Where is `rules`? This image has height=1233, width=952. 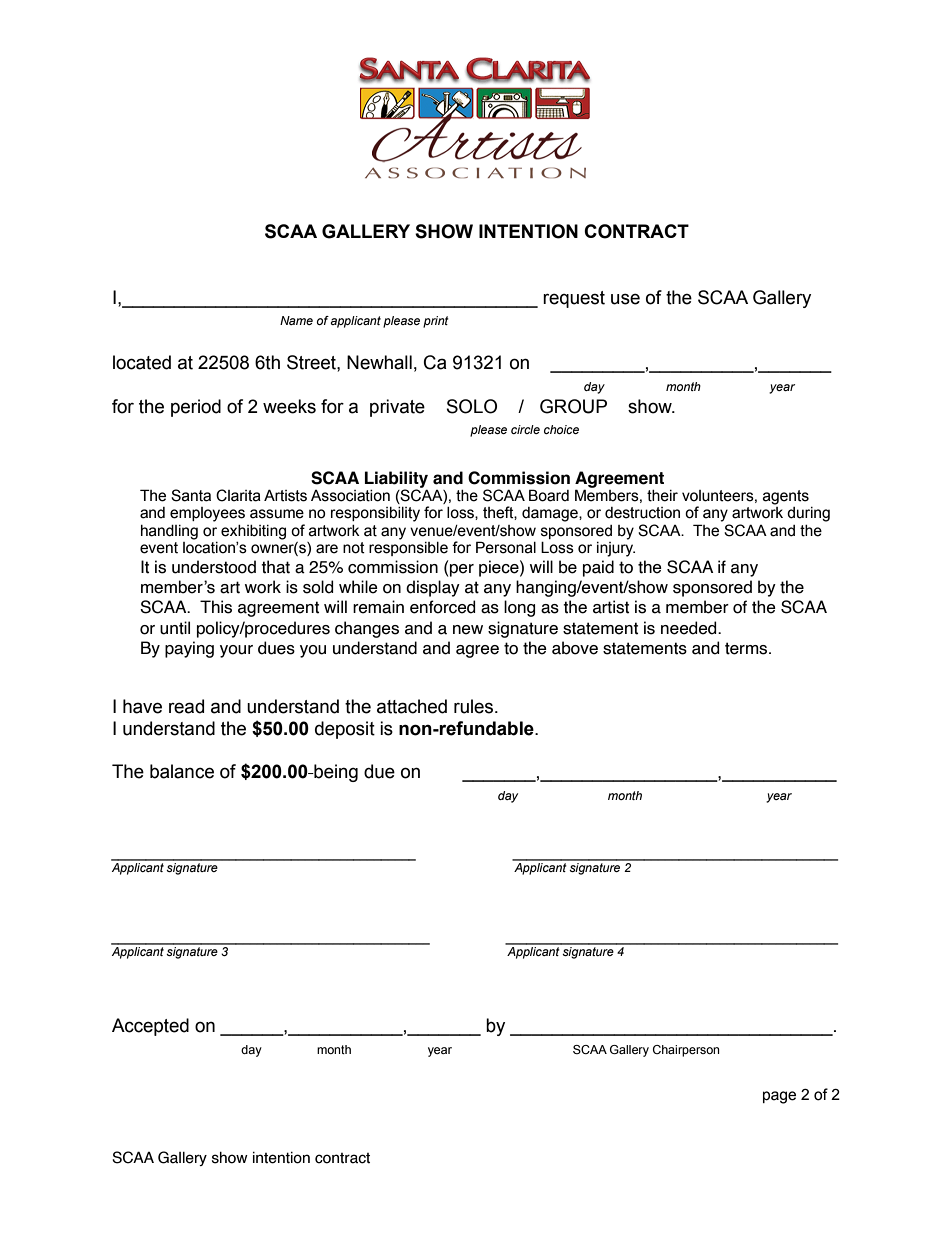 rules is located at coordinates (475, 706).
